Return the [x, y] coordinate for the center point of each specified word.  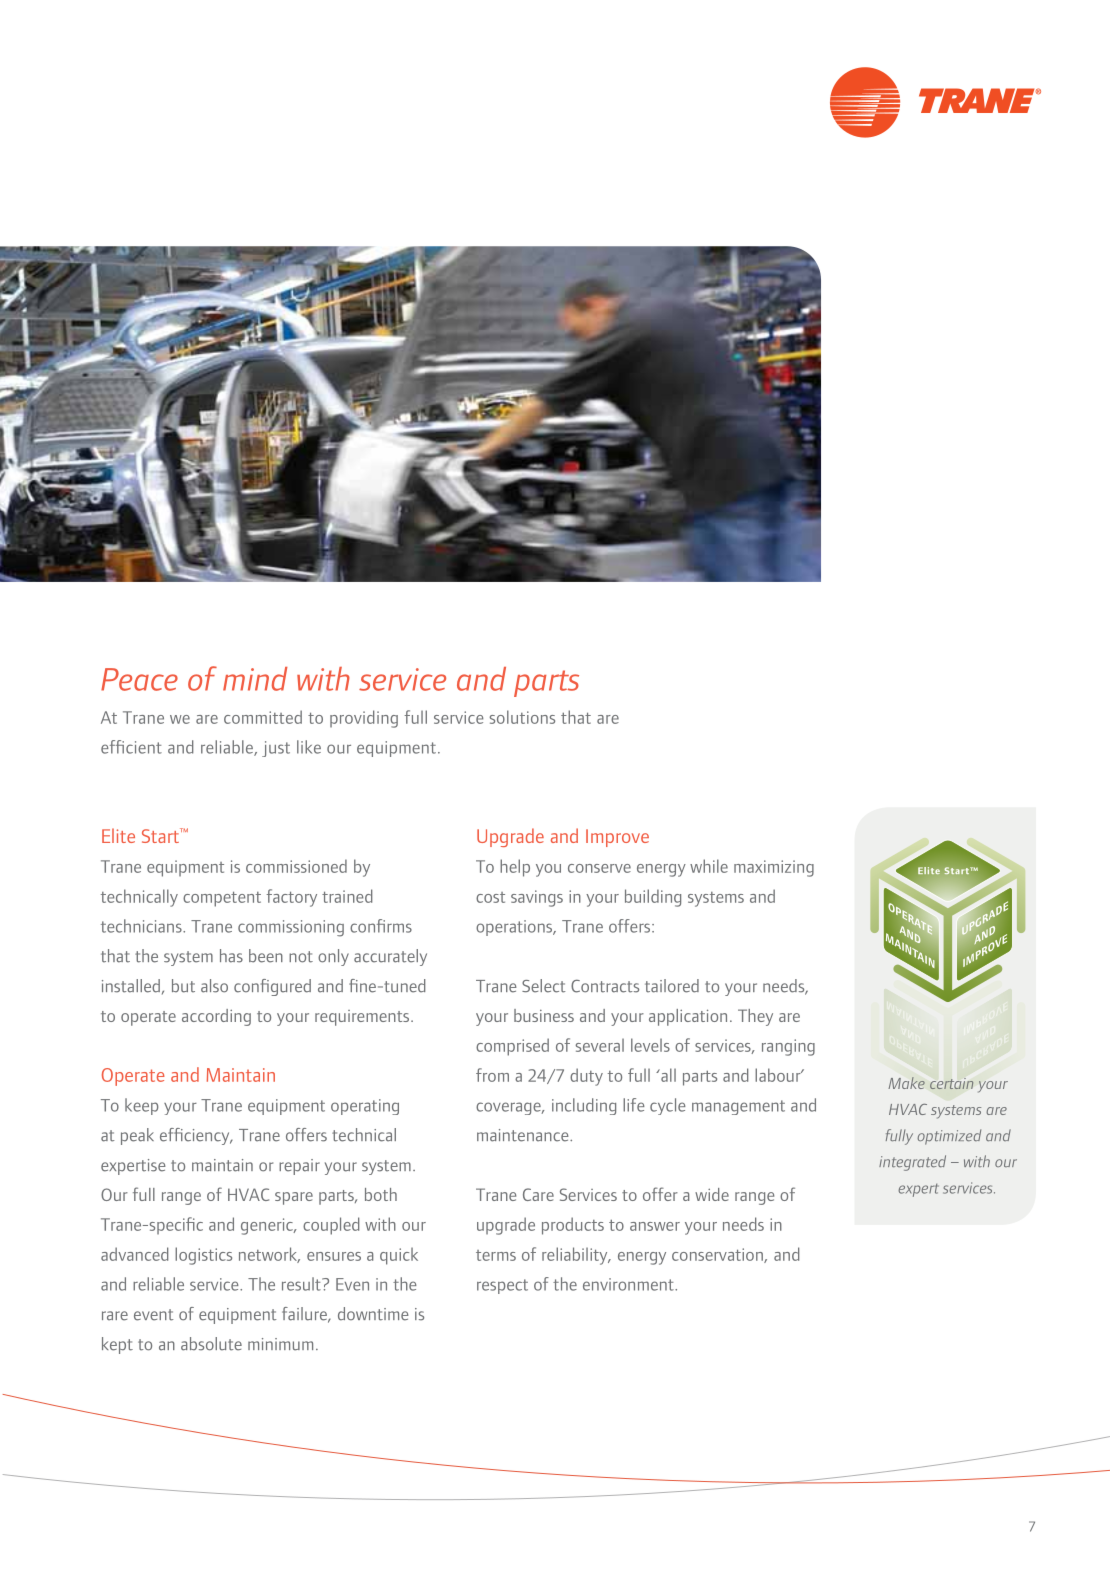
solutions [522, 717]
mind [255, 679]
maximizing [774, 868]
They [755, 1017]
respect [502, 1286]
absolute [211, 1344]
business [544, 1015]
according [216, 1017]
